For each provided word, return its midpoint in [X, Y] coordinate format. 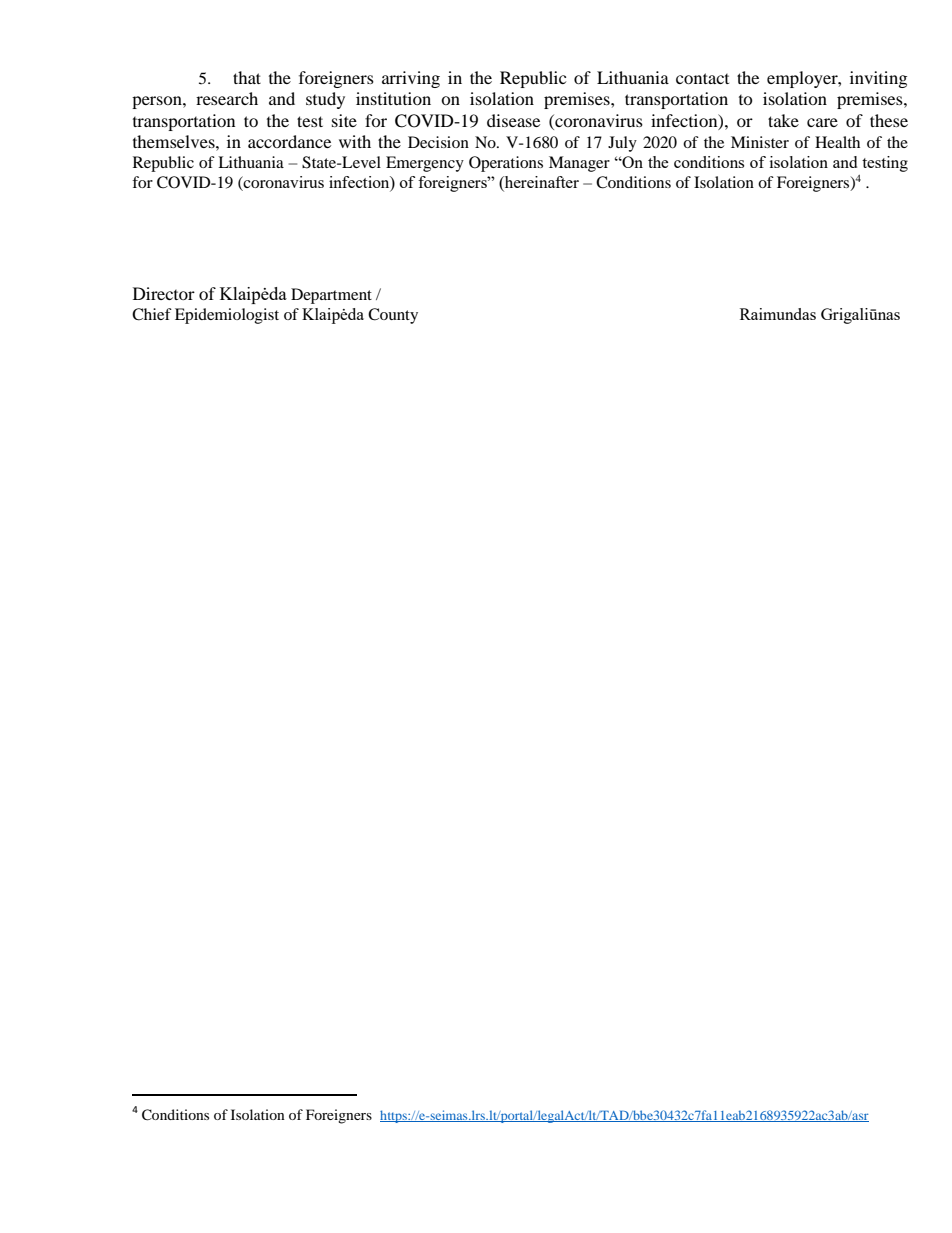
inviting [878, 79]
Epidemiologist [227, 316]
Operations [506, 164]
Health [837, 142]
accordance [289, 141]
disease [513, 120]
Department [331, 296]
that [247, 77]
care [822, 122]
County [393, 316]
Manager [579, 164]
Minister [760, 142]
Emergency [425, 164]
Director [164, 293]
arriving [411, 79]
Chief [152, 314]
